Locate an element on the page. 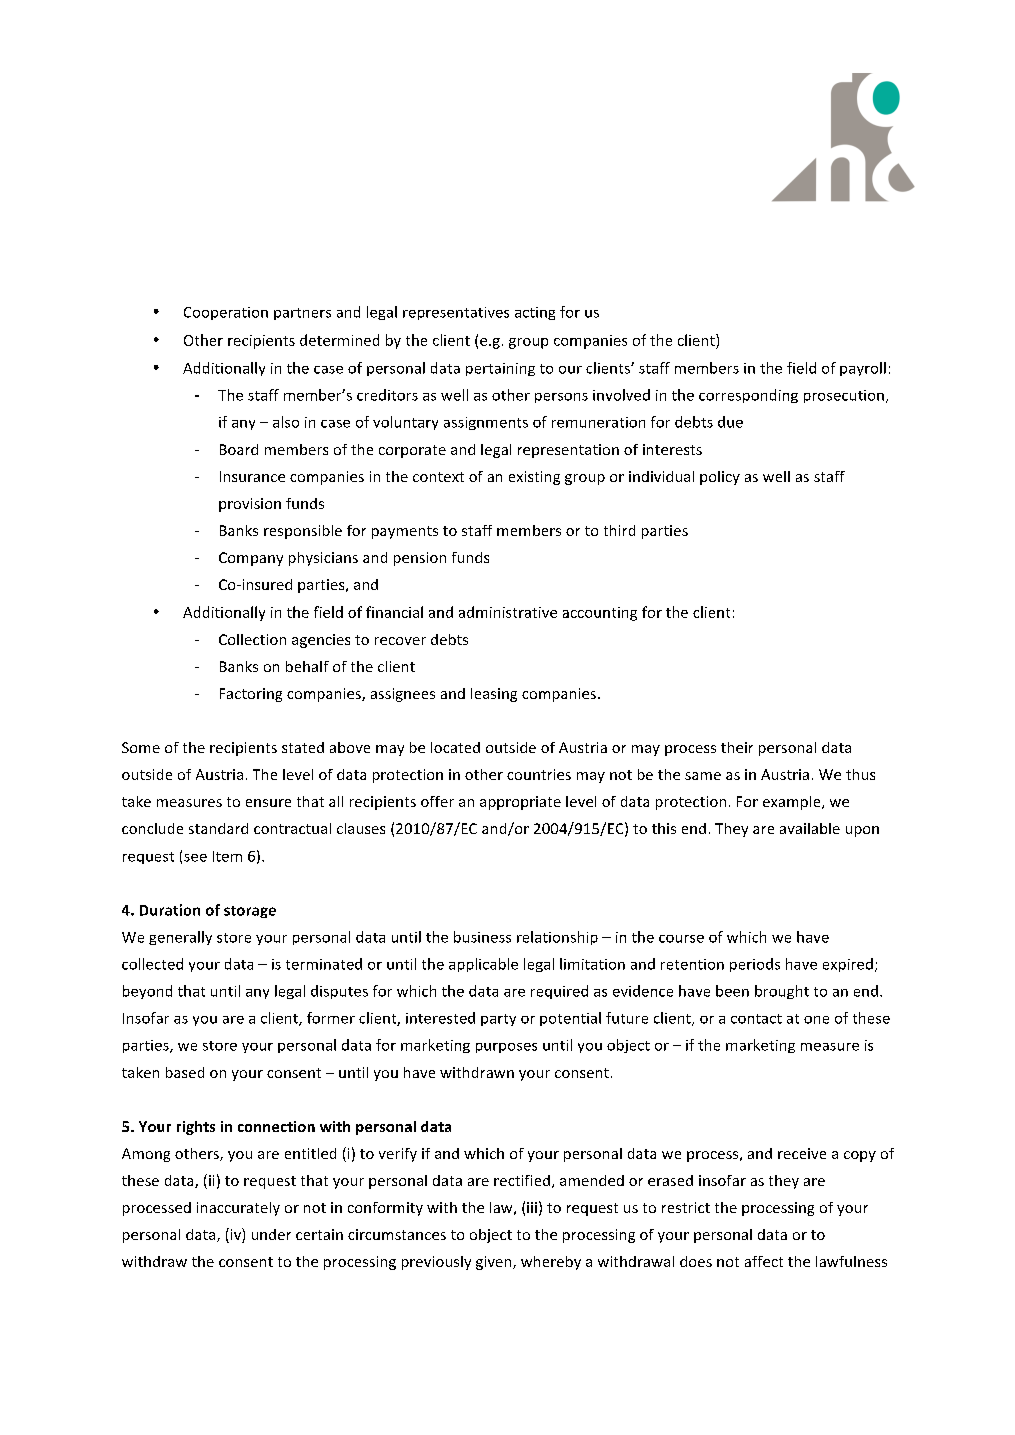 This page has height=1435, width=1015. ensure is located at coordinates (268, 803).
